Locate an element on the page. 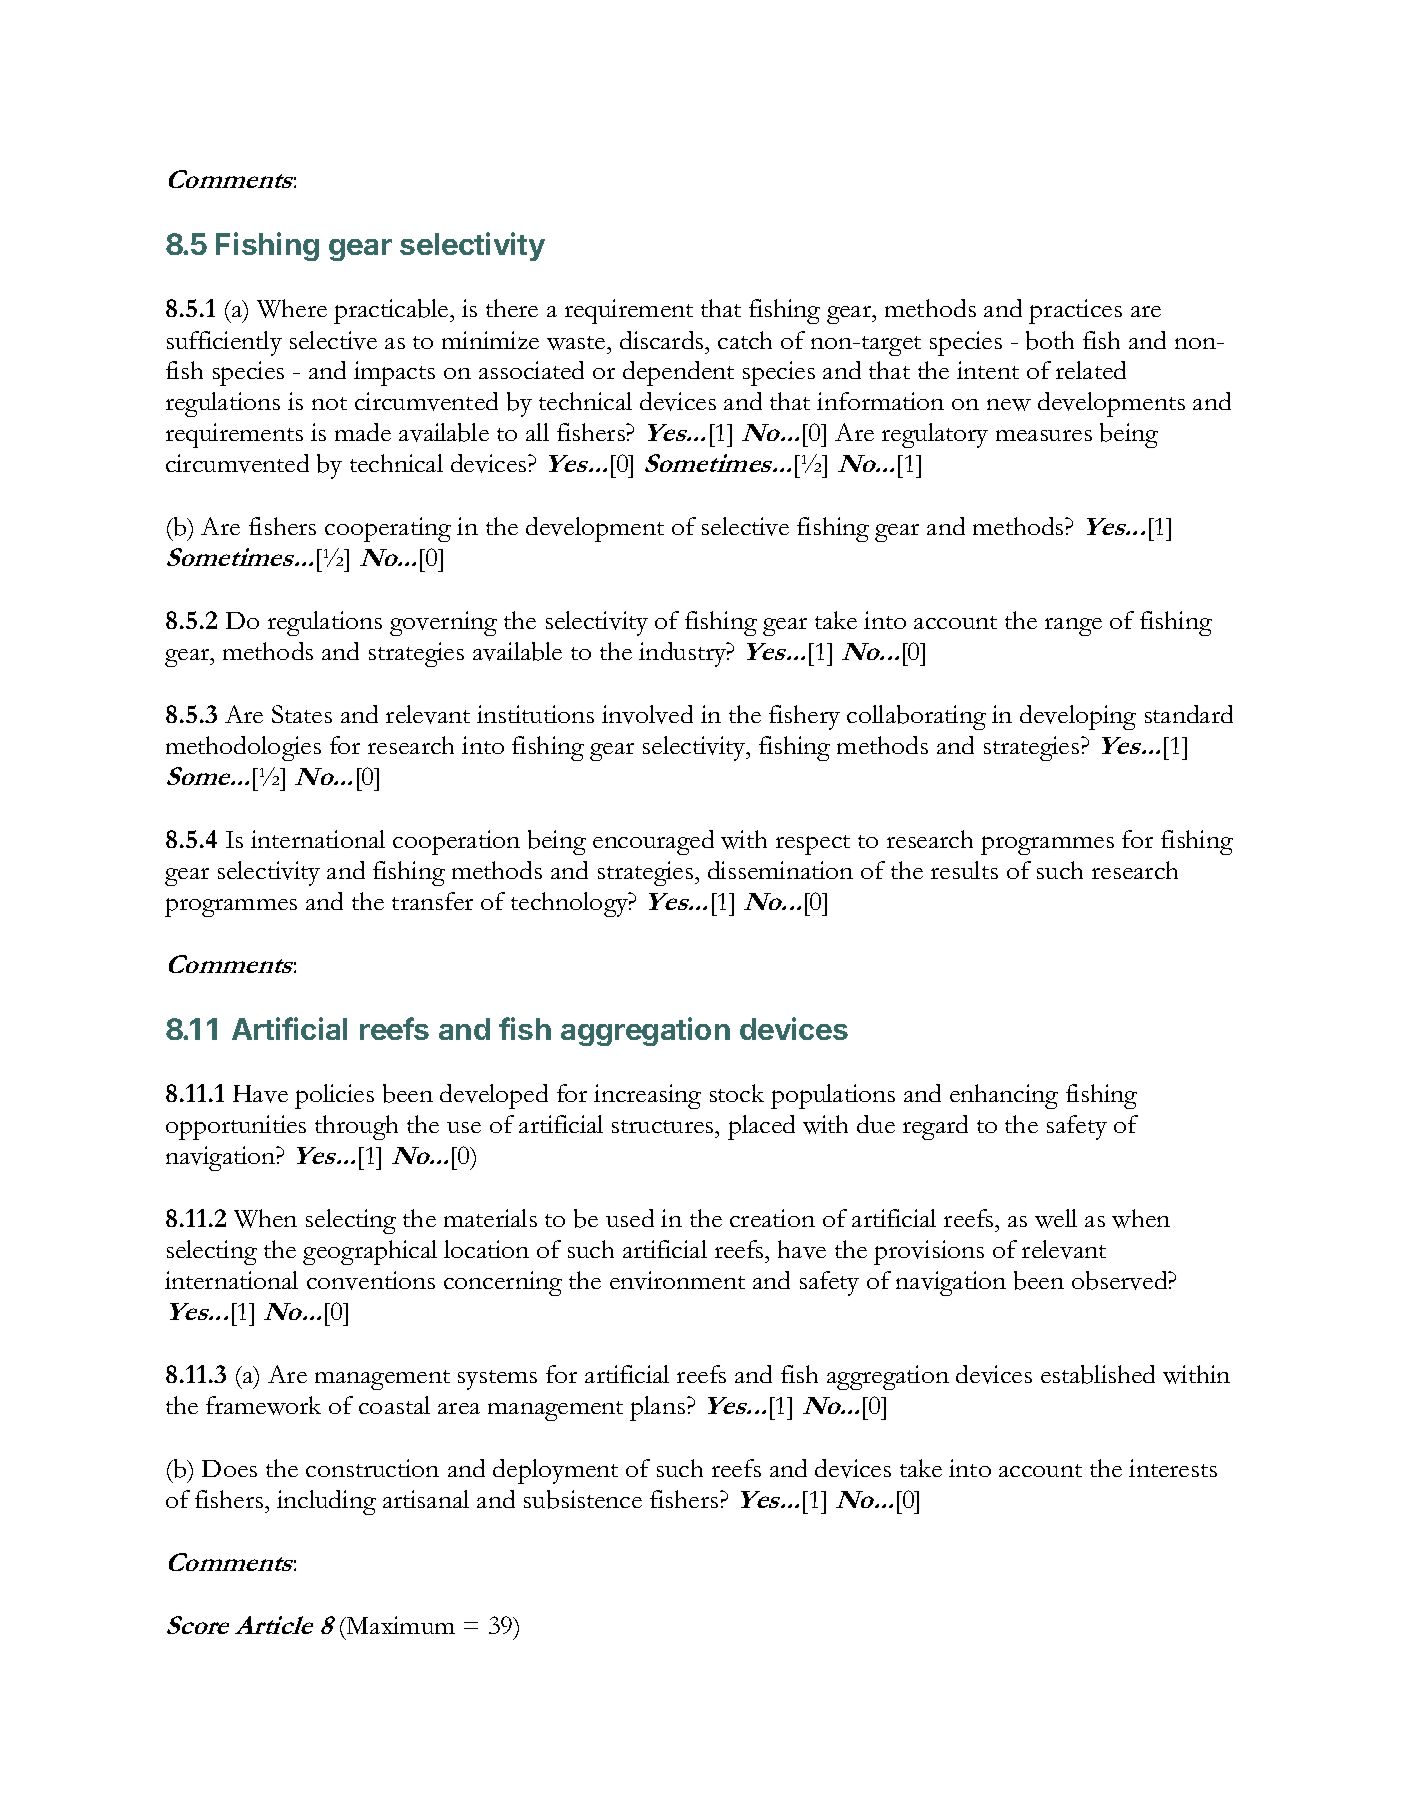 This image has width=1403, height=1815. both is located at coordinates (1050, 340).
